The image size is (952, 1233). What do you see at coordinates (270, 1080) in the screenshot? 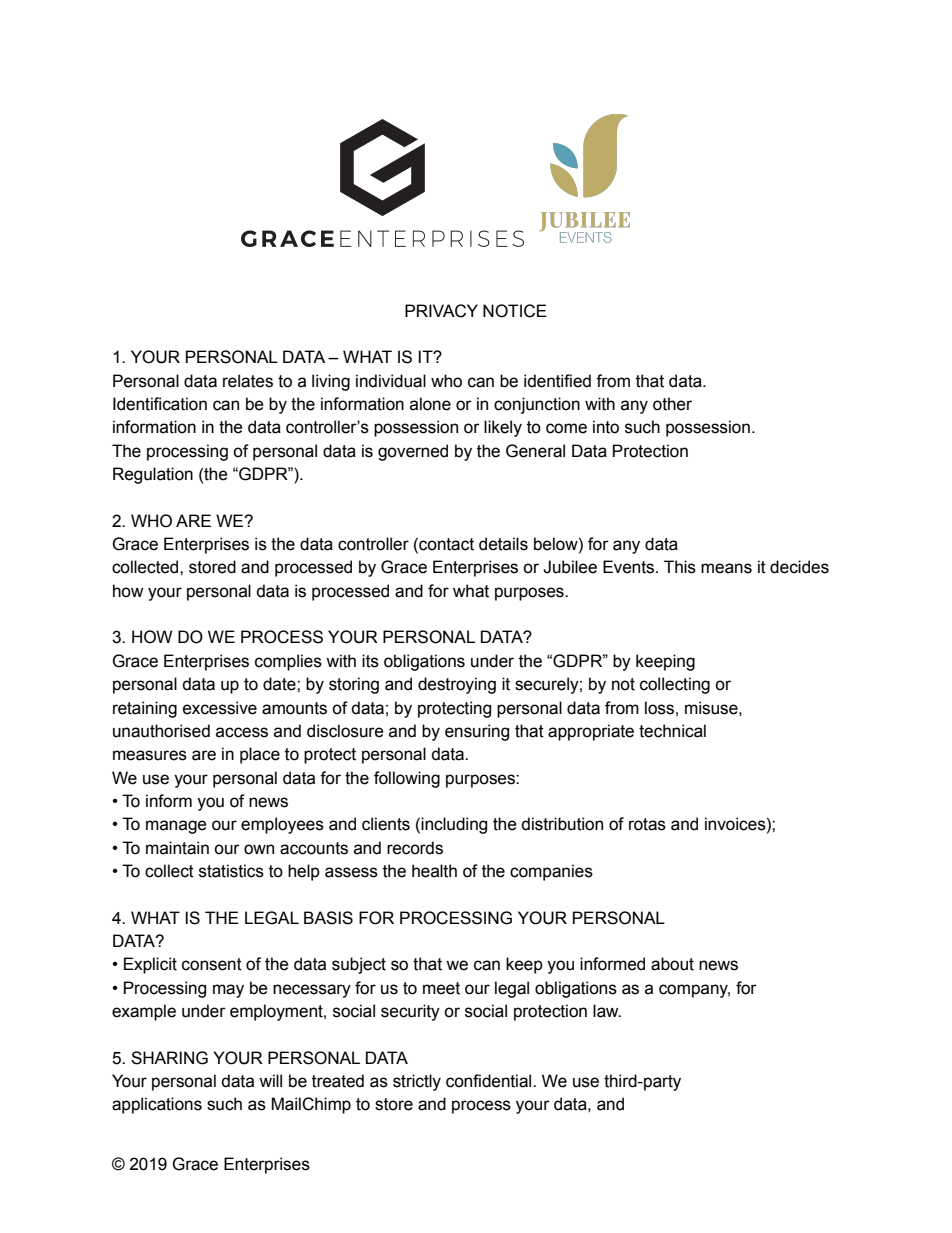
I see `will` at bounding box center [270, 1080].
